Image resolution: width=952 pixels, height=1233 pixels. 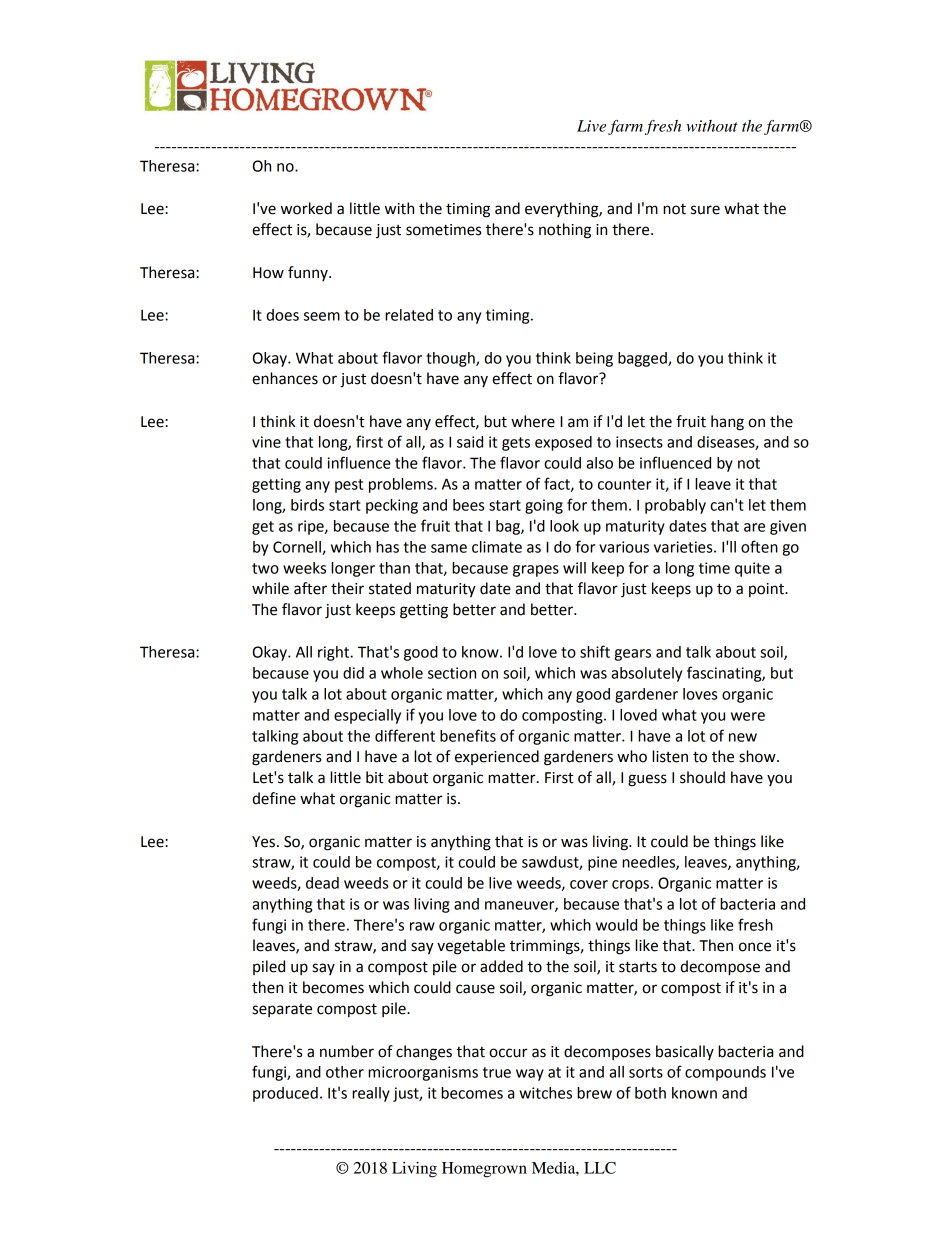 I want to click on section, so click(x=452, y=673).
